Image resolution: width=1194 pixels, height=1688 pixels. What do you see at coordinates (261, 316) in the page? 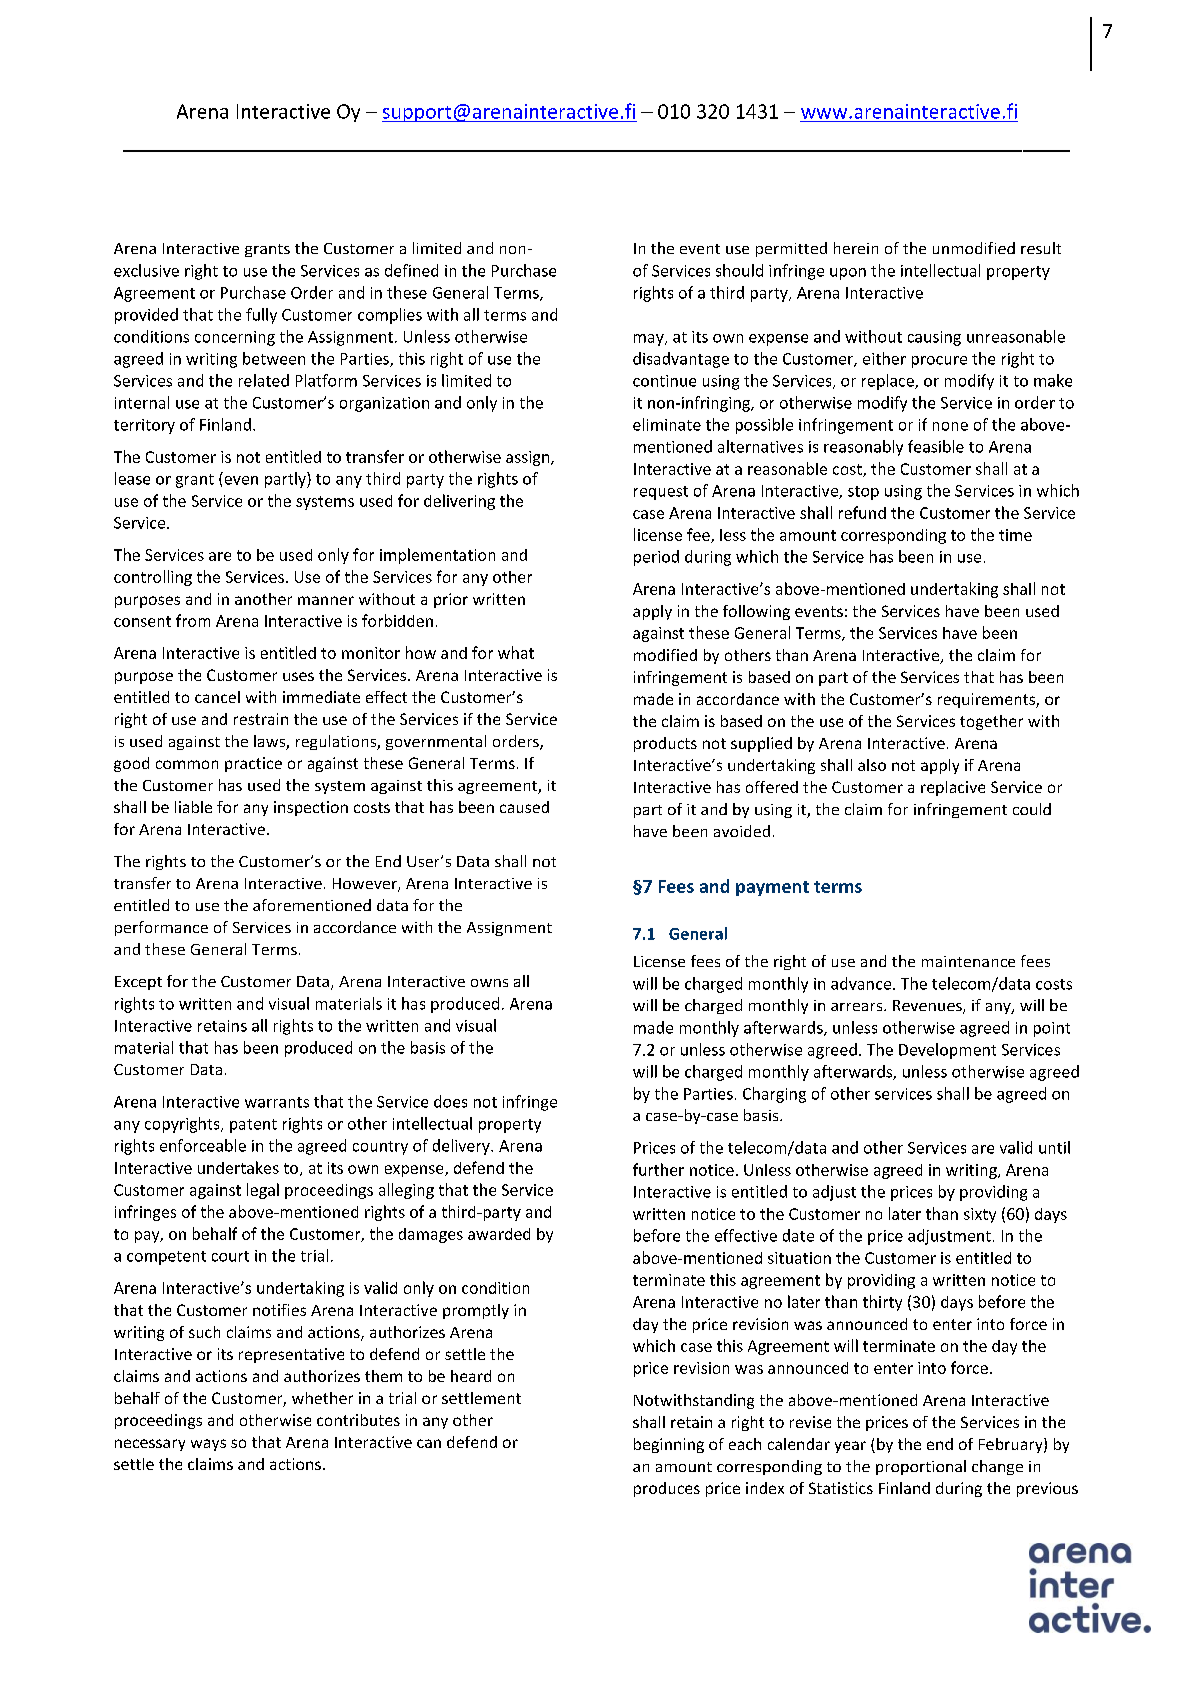
I see `fully` at bounding box center [261, 316].
